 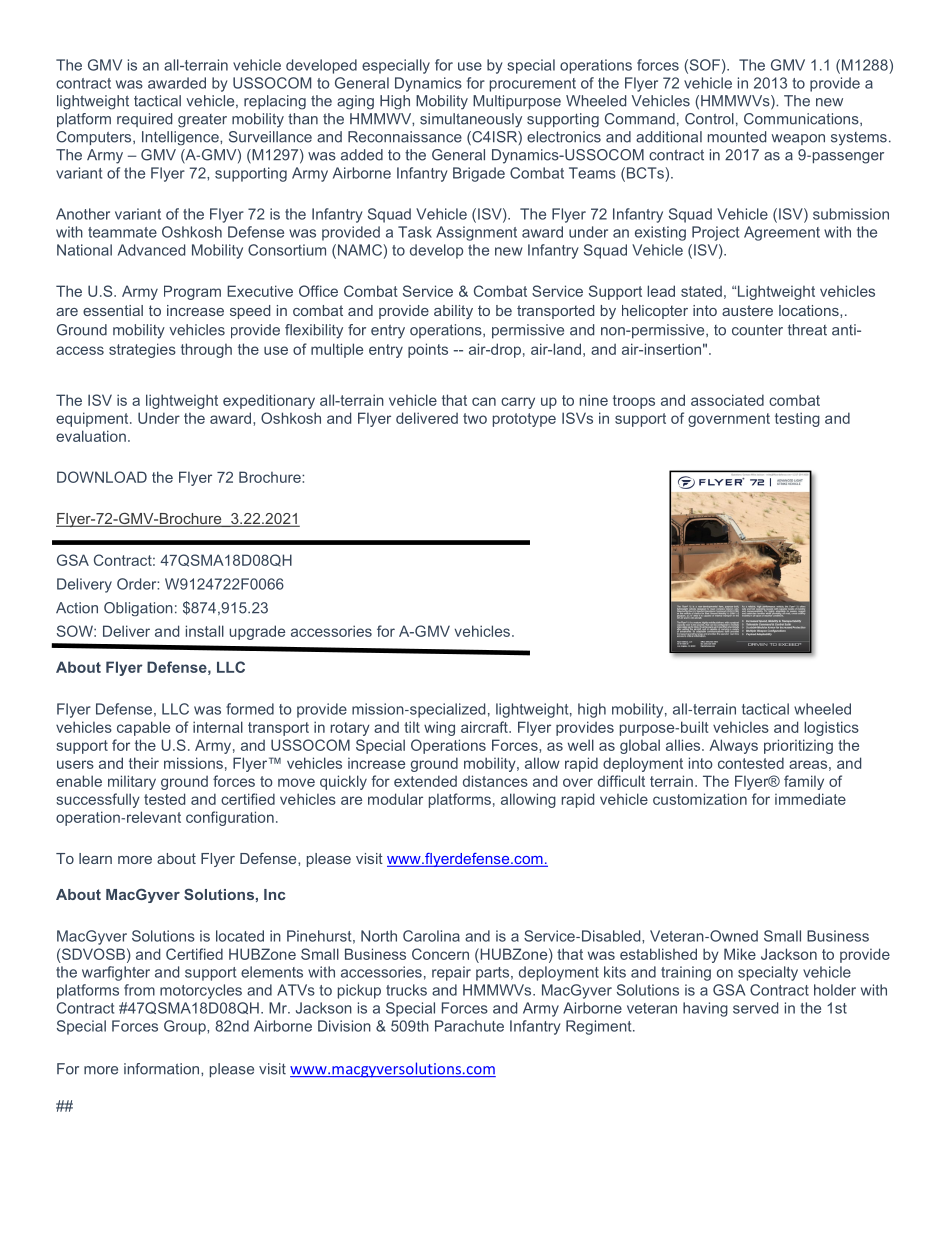 What do you see at coordinates (755, 1008) in the image?
I see `served` at bounding box center [755, 1008].
